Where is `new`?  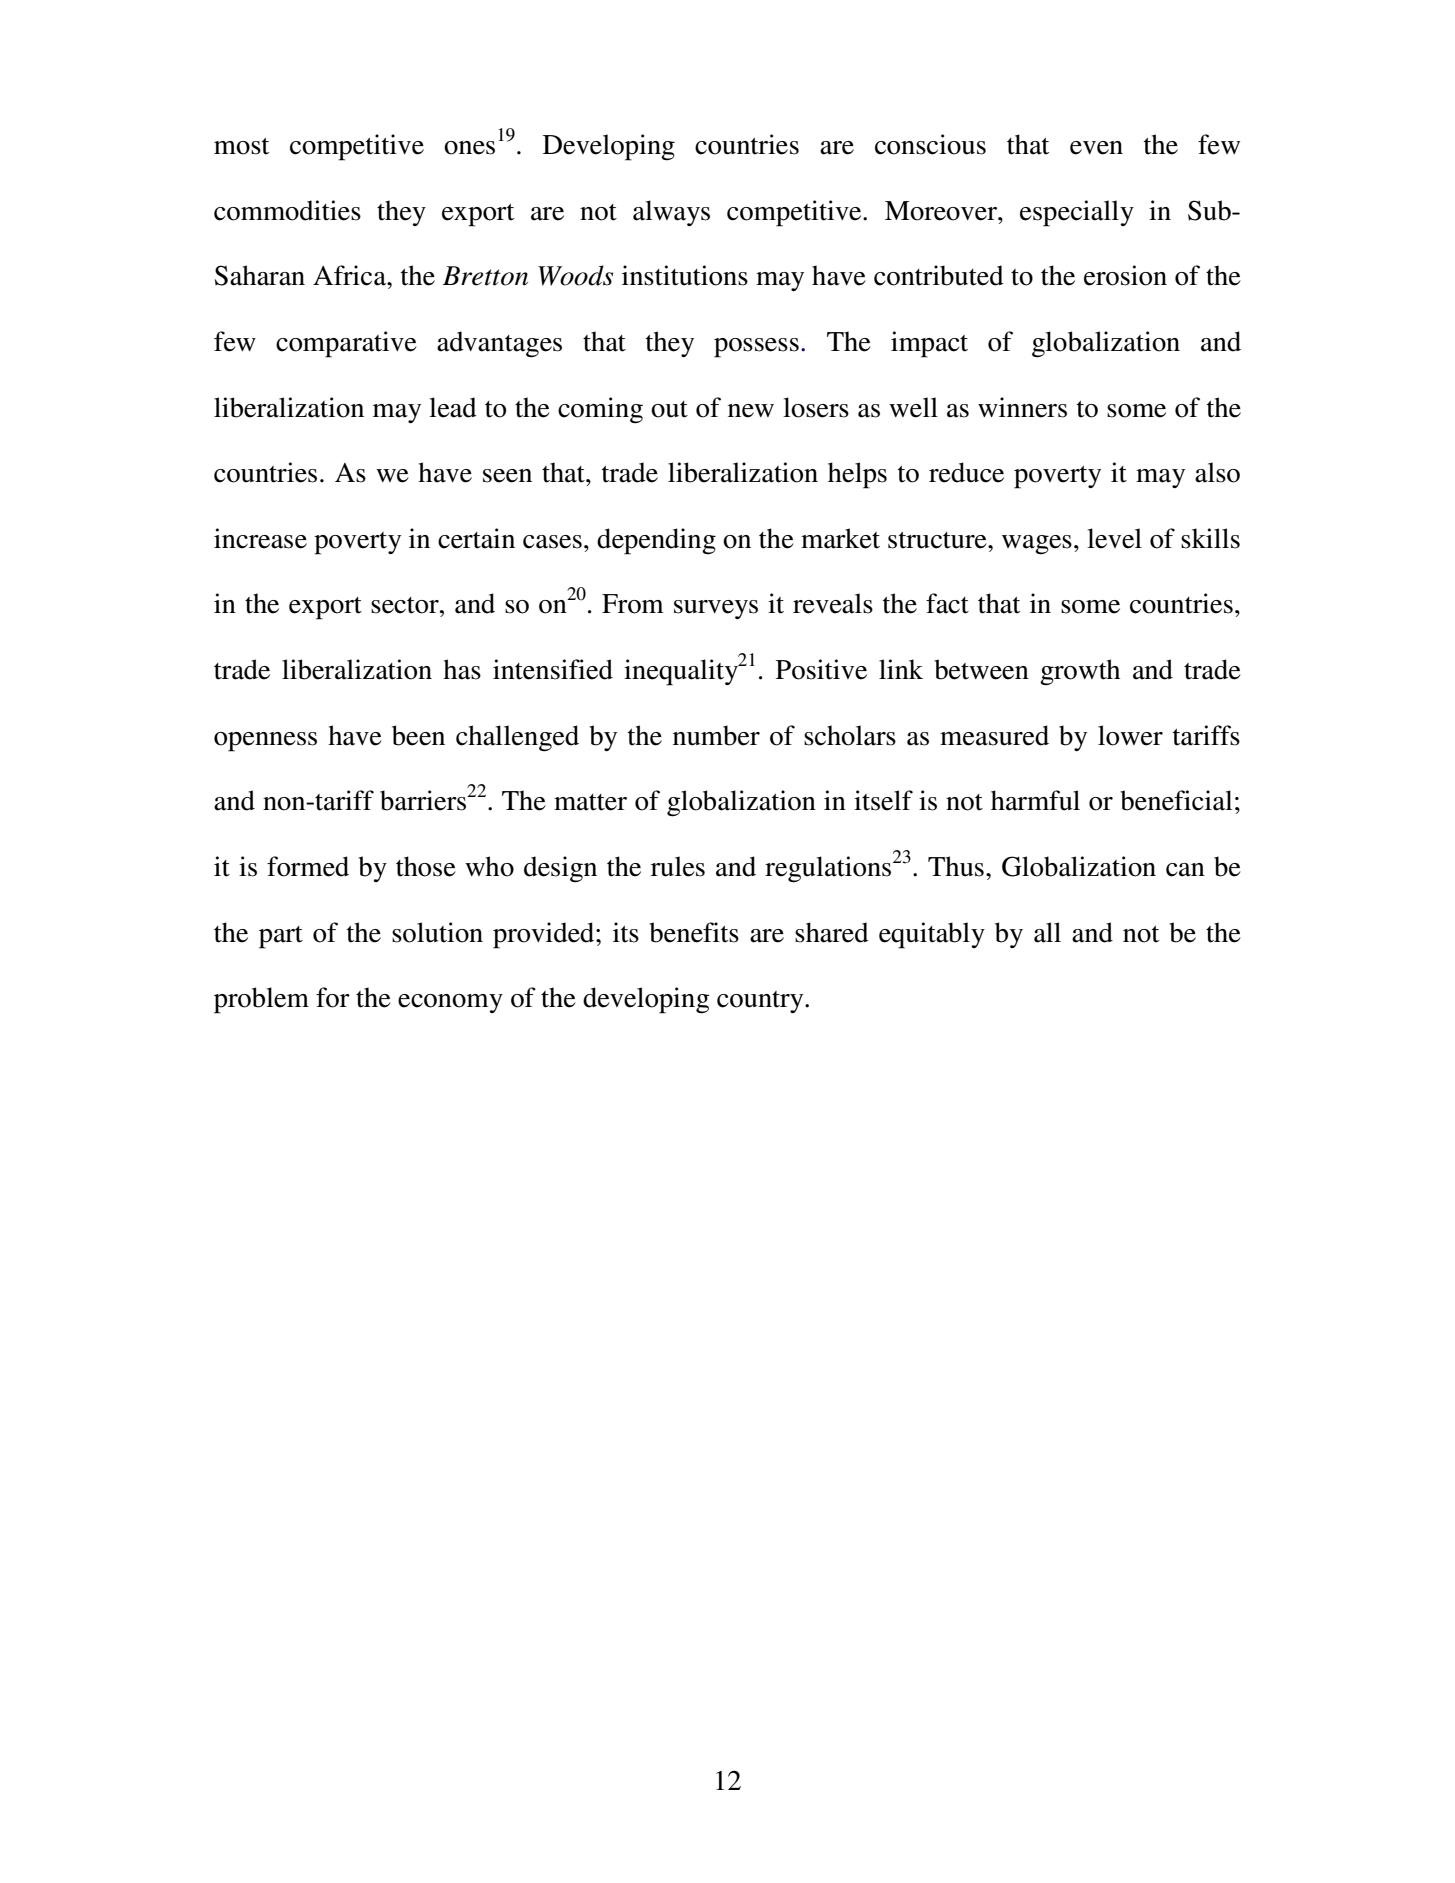
new is located at coordinates (751, 411).
